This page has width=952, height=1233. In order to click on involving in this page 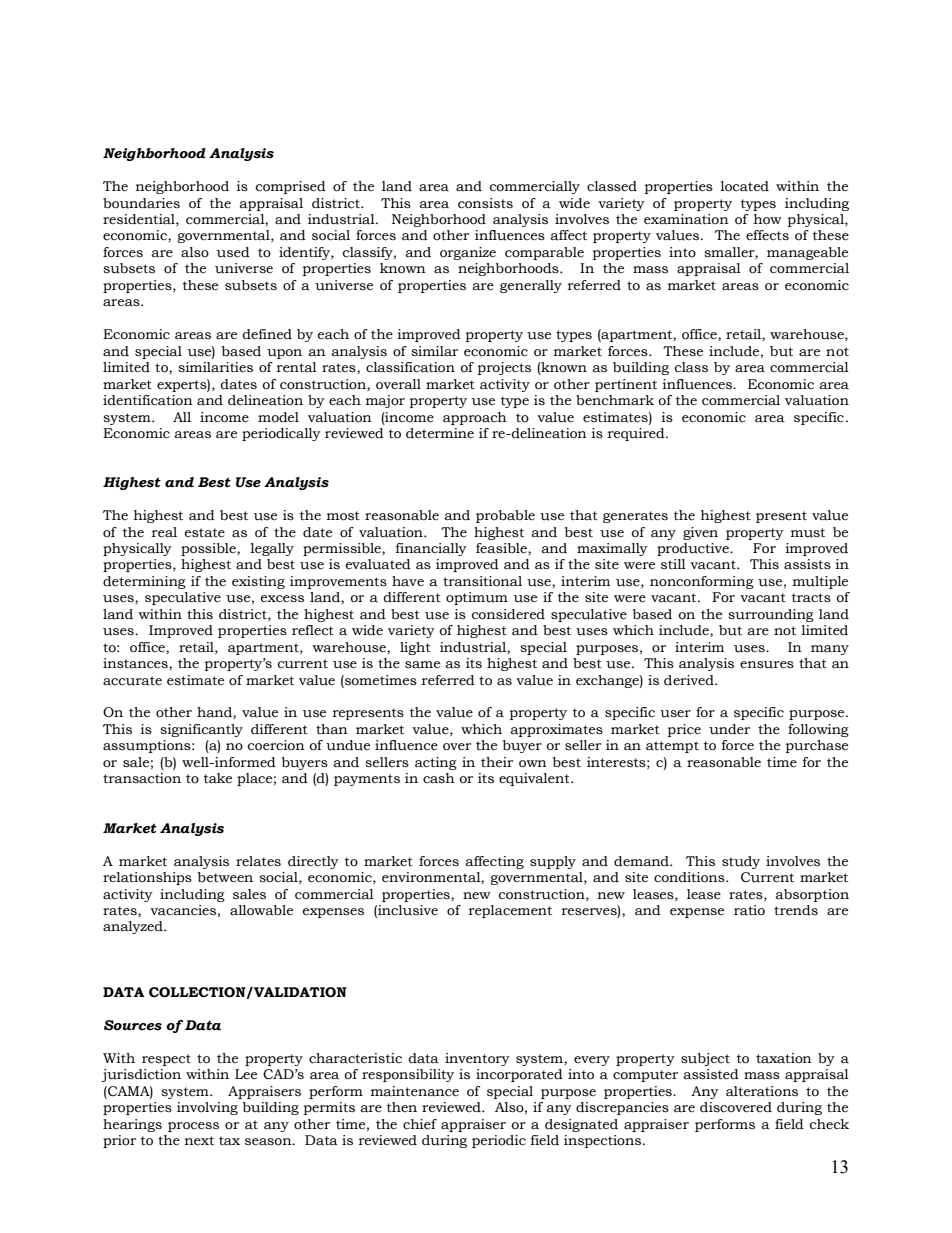, I will do `click(207, 1108)`.
